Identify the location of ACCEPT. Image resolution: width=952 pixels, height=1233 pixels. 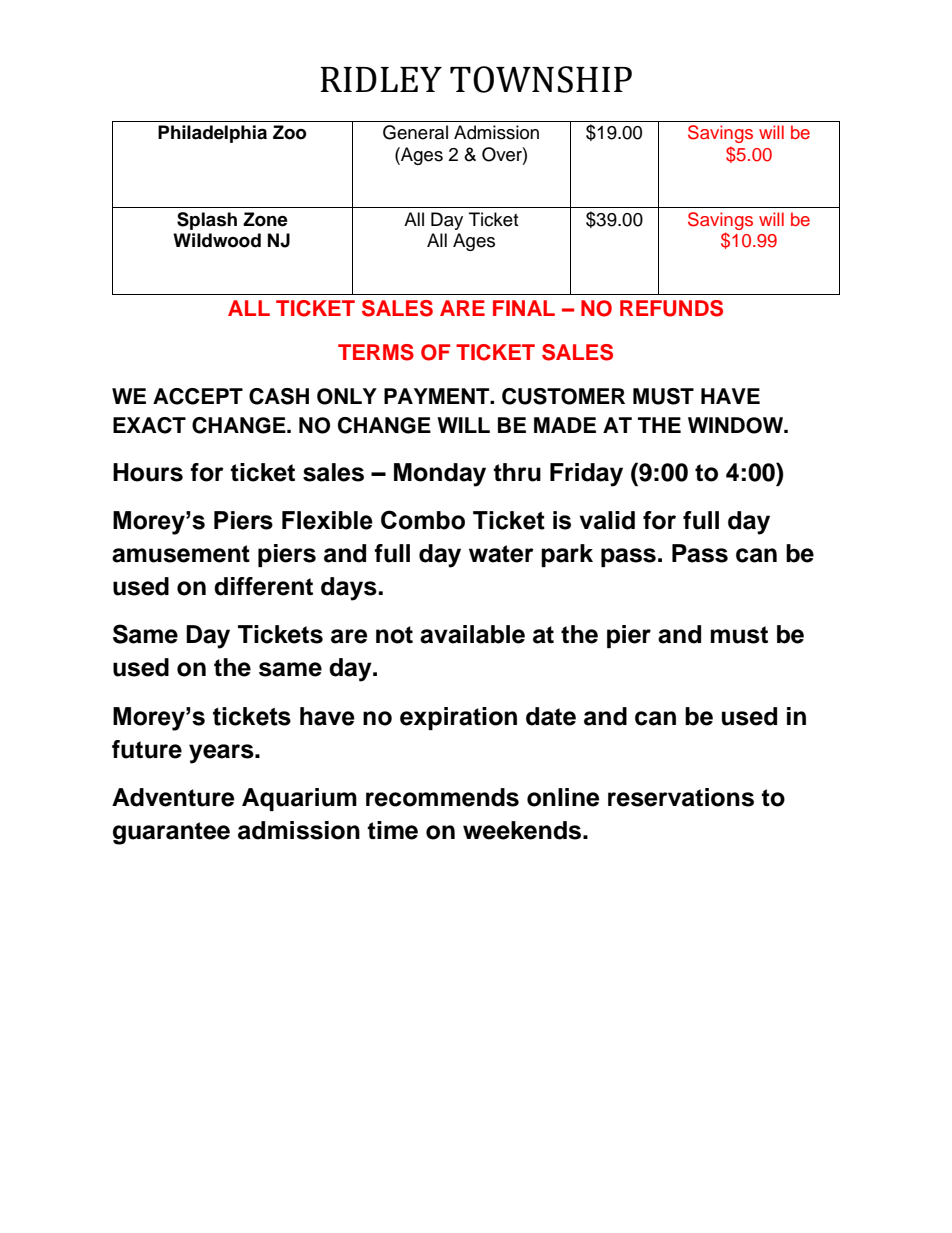
(198, 396).
